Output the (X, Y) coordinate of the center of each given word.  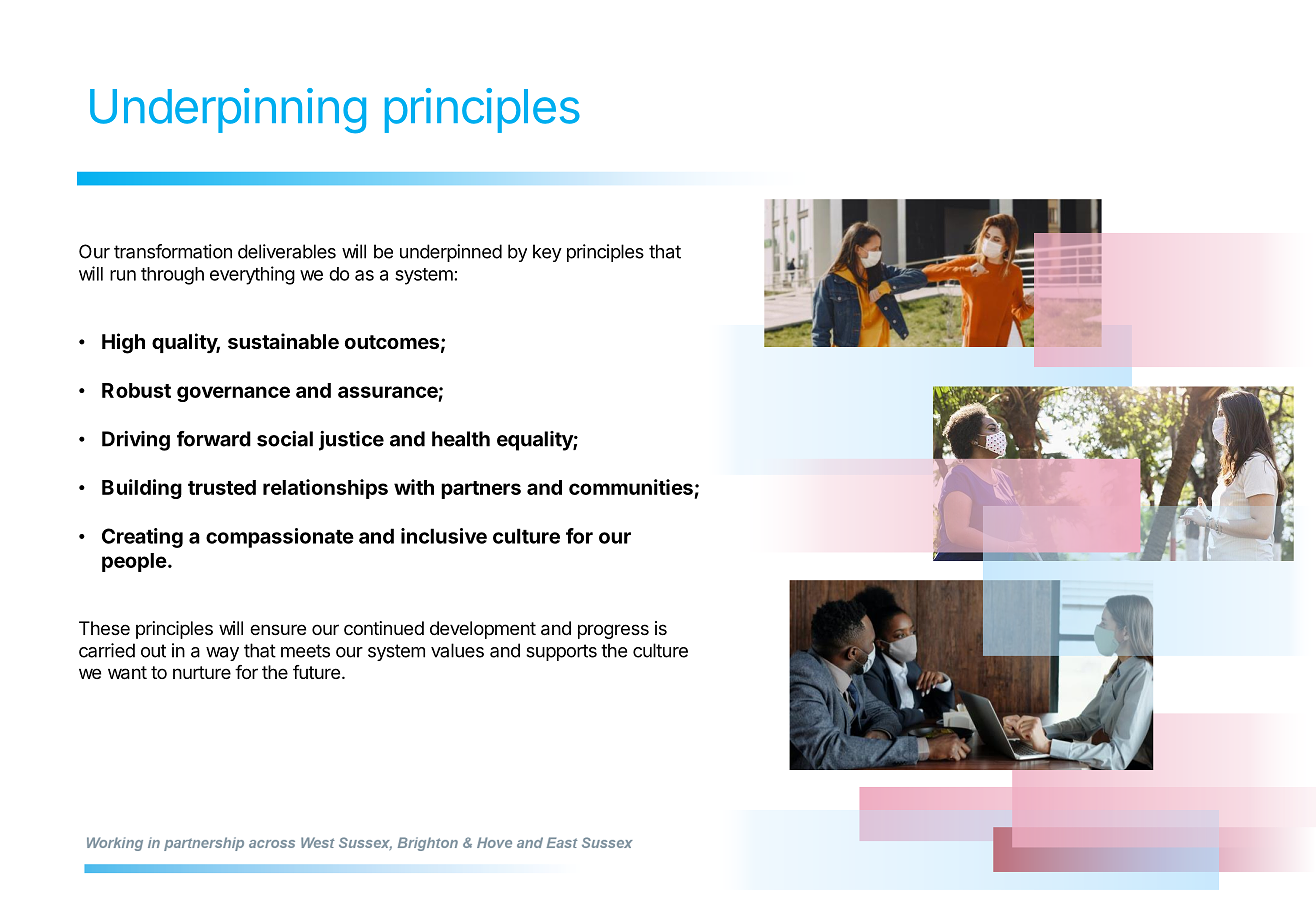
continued (384, 628)
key (547, 253)
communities (631, 487)
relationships (325, 489)
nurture (202, 672)
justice (351, 441)
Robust (136, 390)
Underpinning (228, 111)
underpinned (451, 253)
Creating (142, 538)
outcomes (392, 342)
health (461, 439)
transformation (173, 251)
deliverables (287, 251)
